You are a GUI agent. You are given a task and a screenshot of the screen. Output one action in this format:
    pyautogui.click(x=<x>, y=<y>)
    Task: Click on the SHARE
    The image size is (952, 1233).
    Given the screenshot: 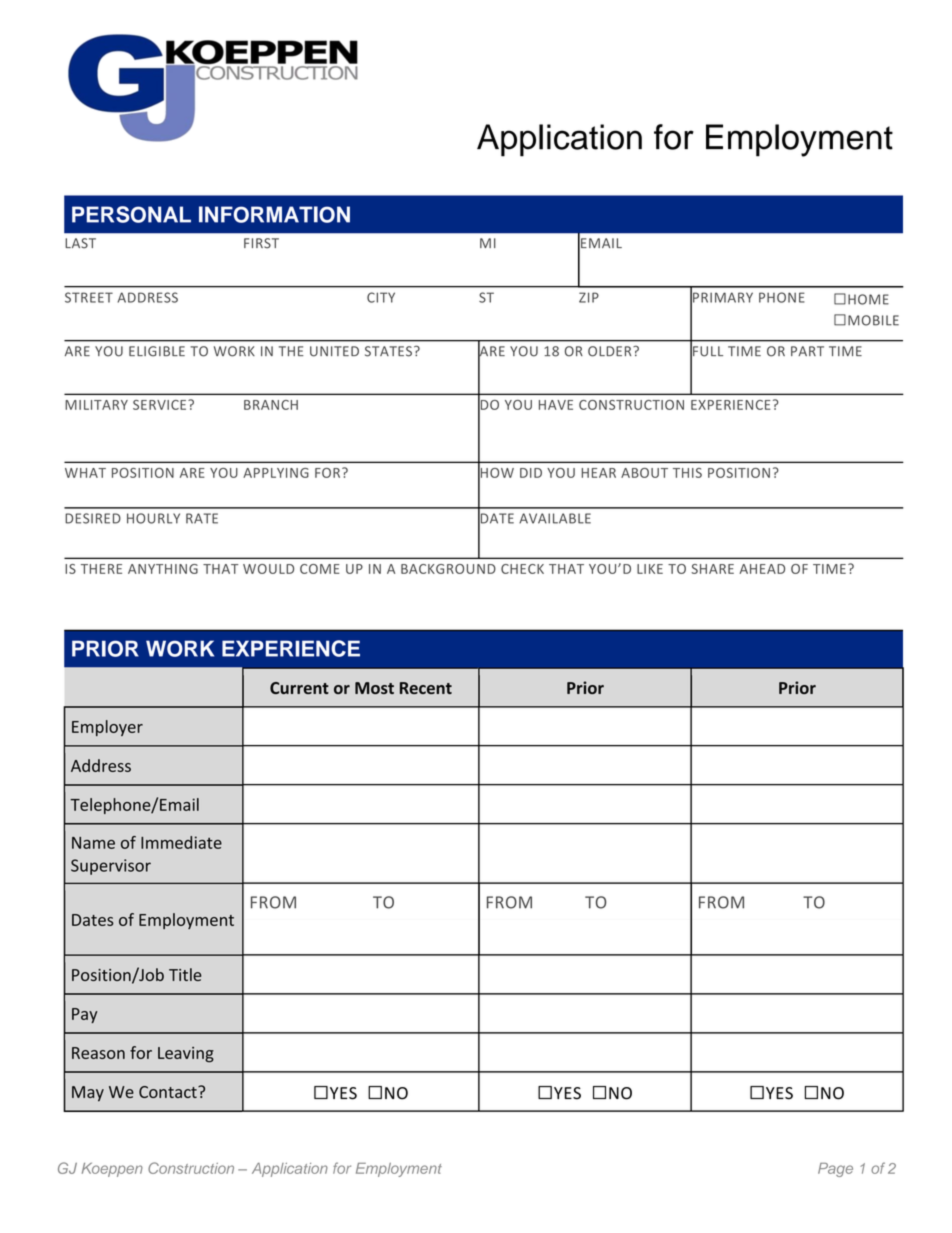 What is the action you would take?
    pyautogui.click(x=712, y=569)
